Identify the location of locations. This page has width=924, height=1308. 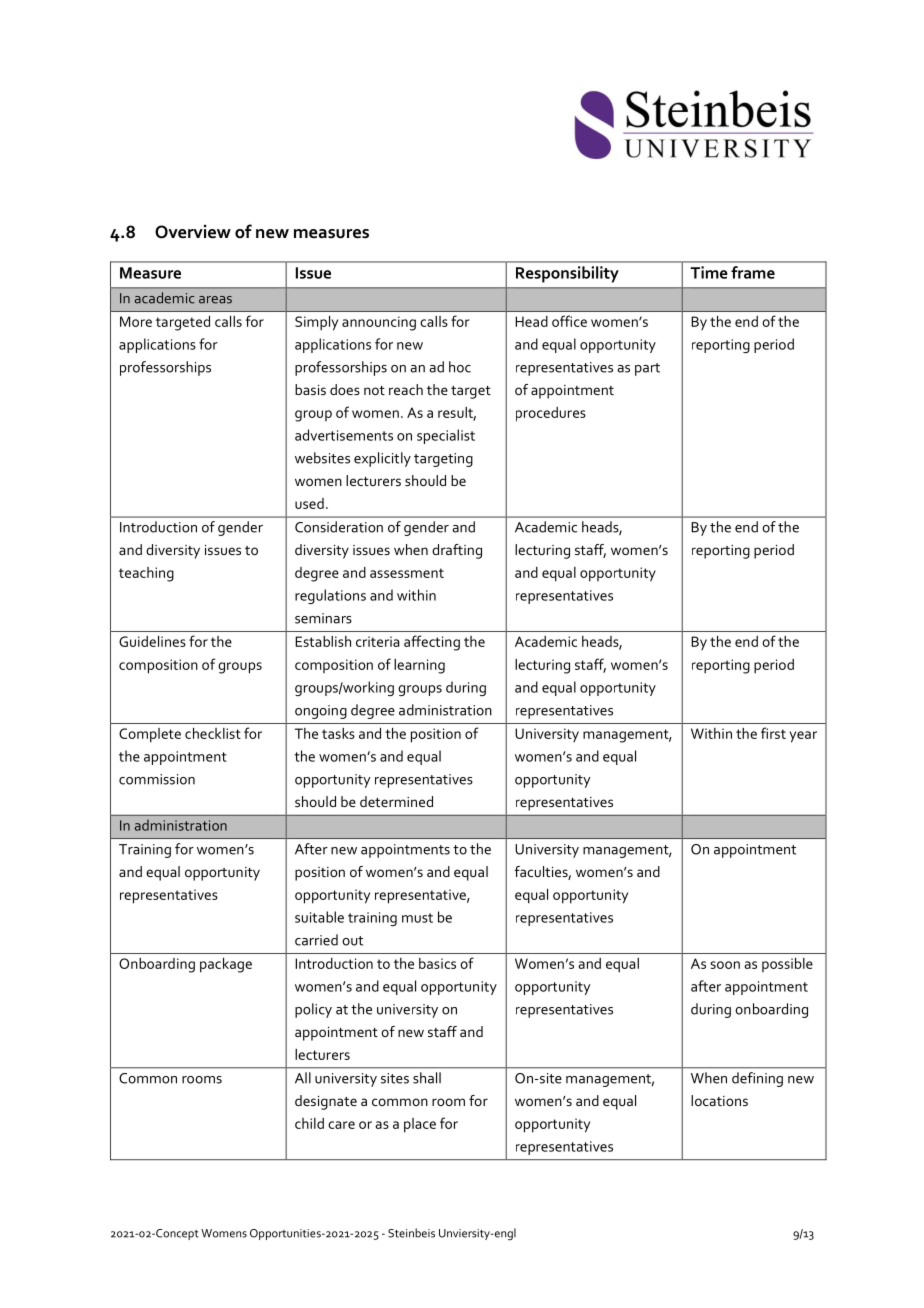
(719, 1100).
